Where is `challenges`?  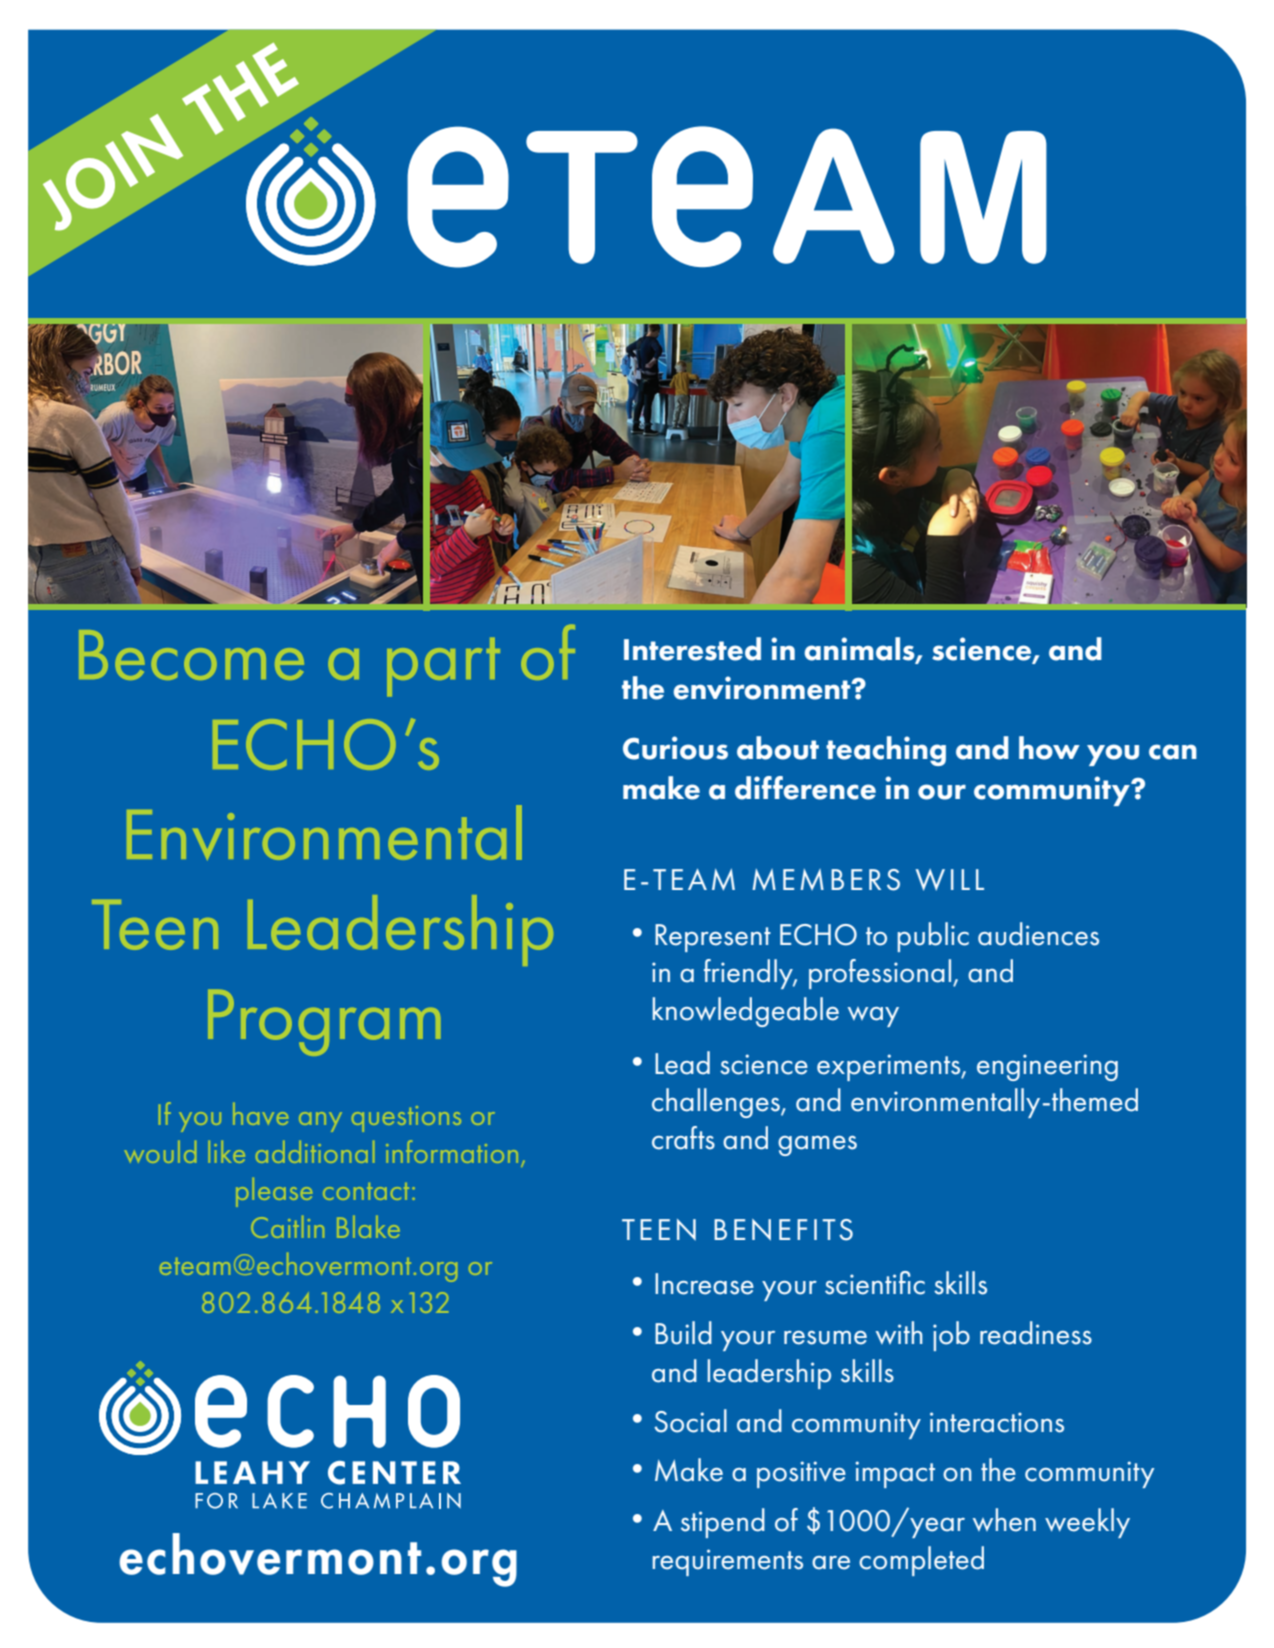
challenges is located at coordinates (717, 1103).
